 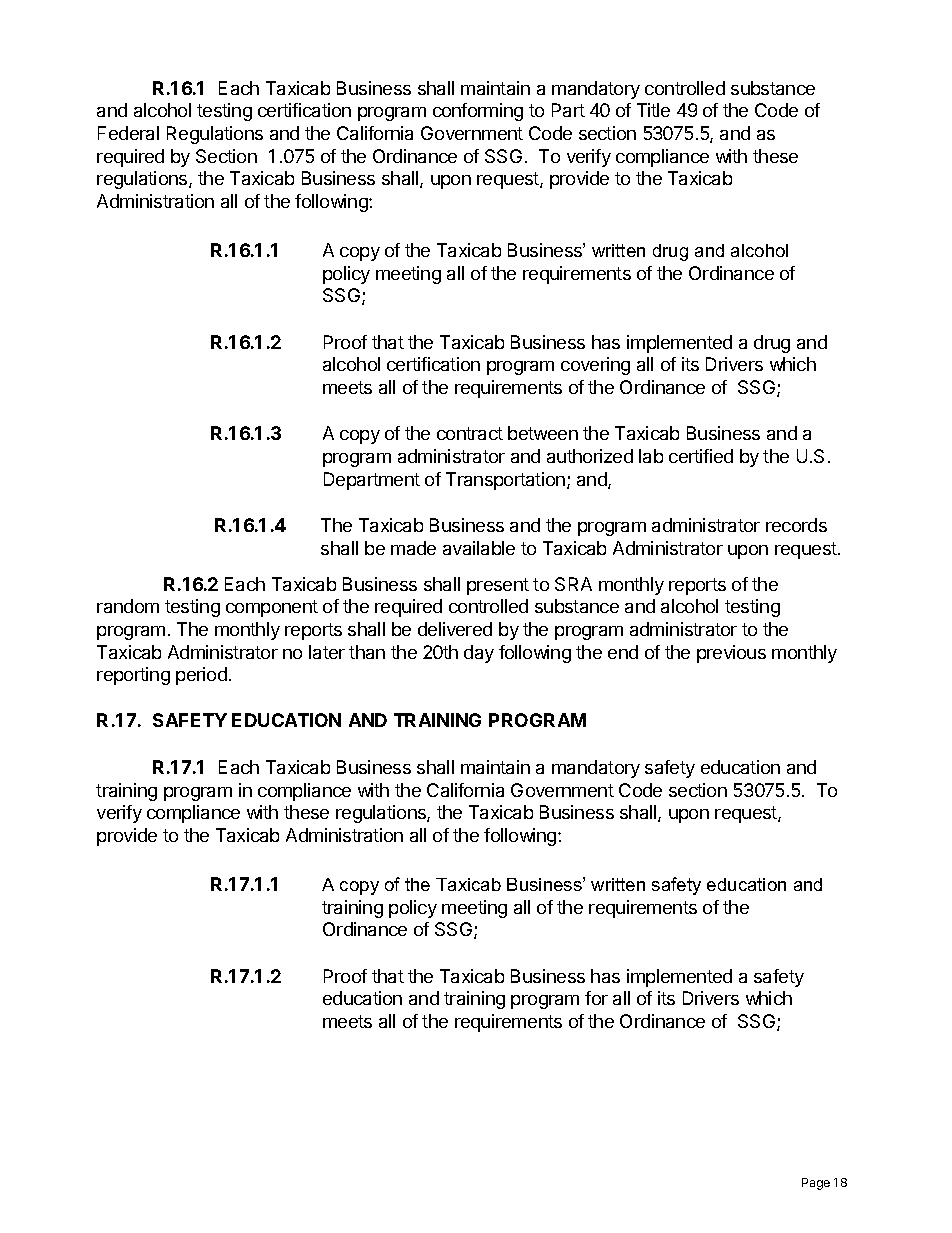 What do you see at coordinates (543, 433) in the page?
I see `between` at bounding box center [543, 433].
